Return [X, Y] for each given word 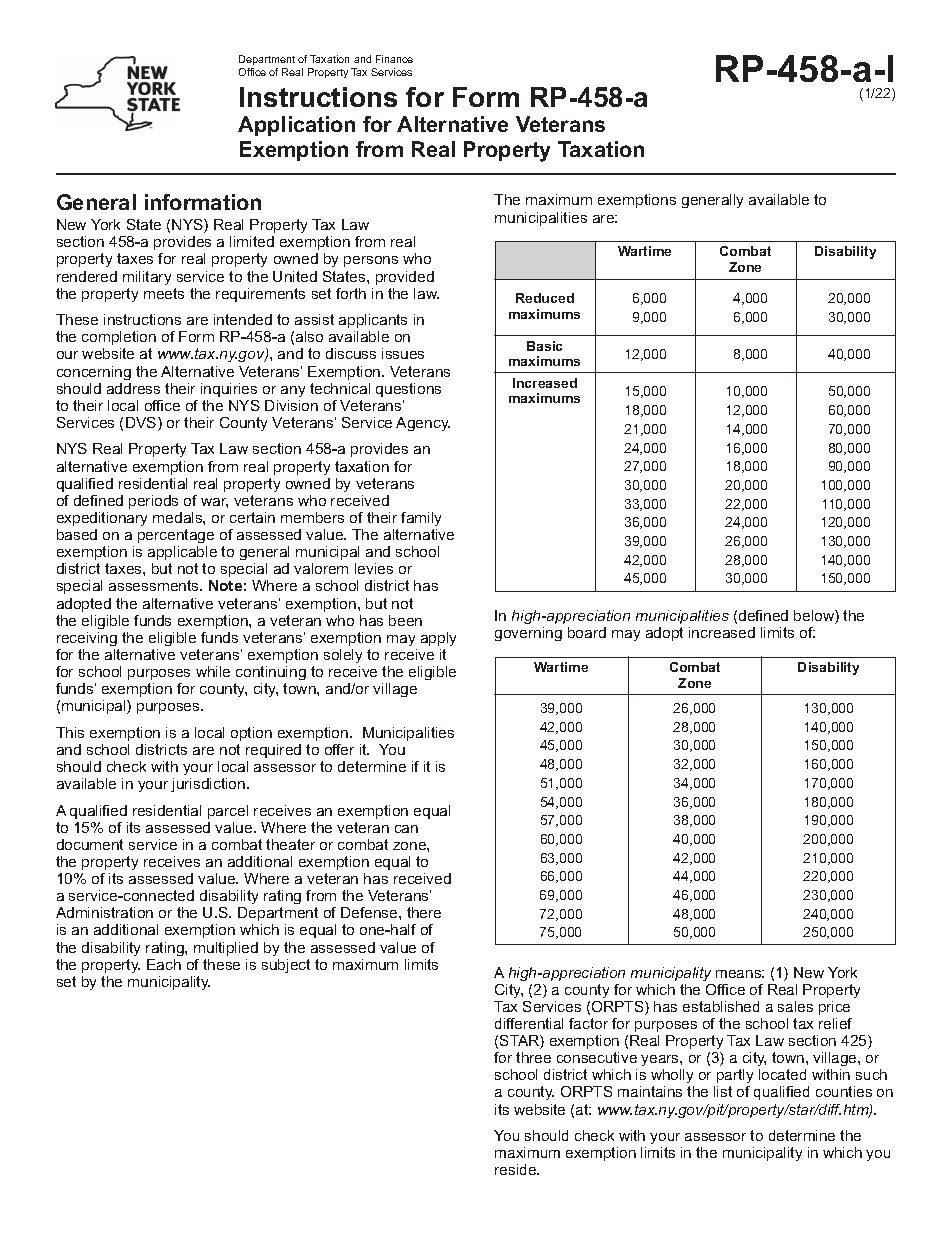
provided [405, 278]
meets [164, 293]
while [213, 671]
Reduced [545, 298]
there [424, 912]
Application [296, 126]
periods [153, 502]
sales [795, 1006]
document [90, 844]
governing [528, 634]
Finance [394, 59]
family [421, 519]
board [587, 632]
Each [164, 964]
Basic [544, 346]
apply [438, 639]
